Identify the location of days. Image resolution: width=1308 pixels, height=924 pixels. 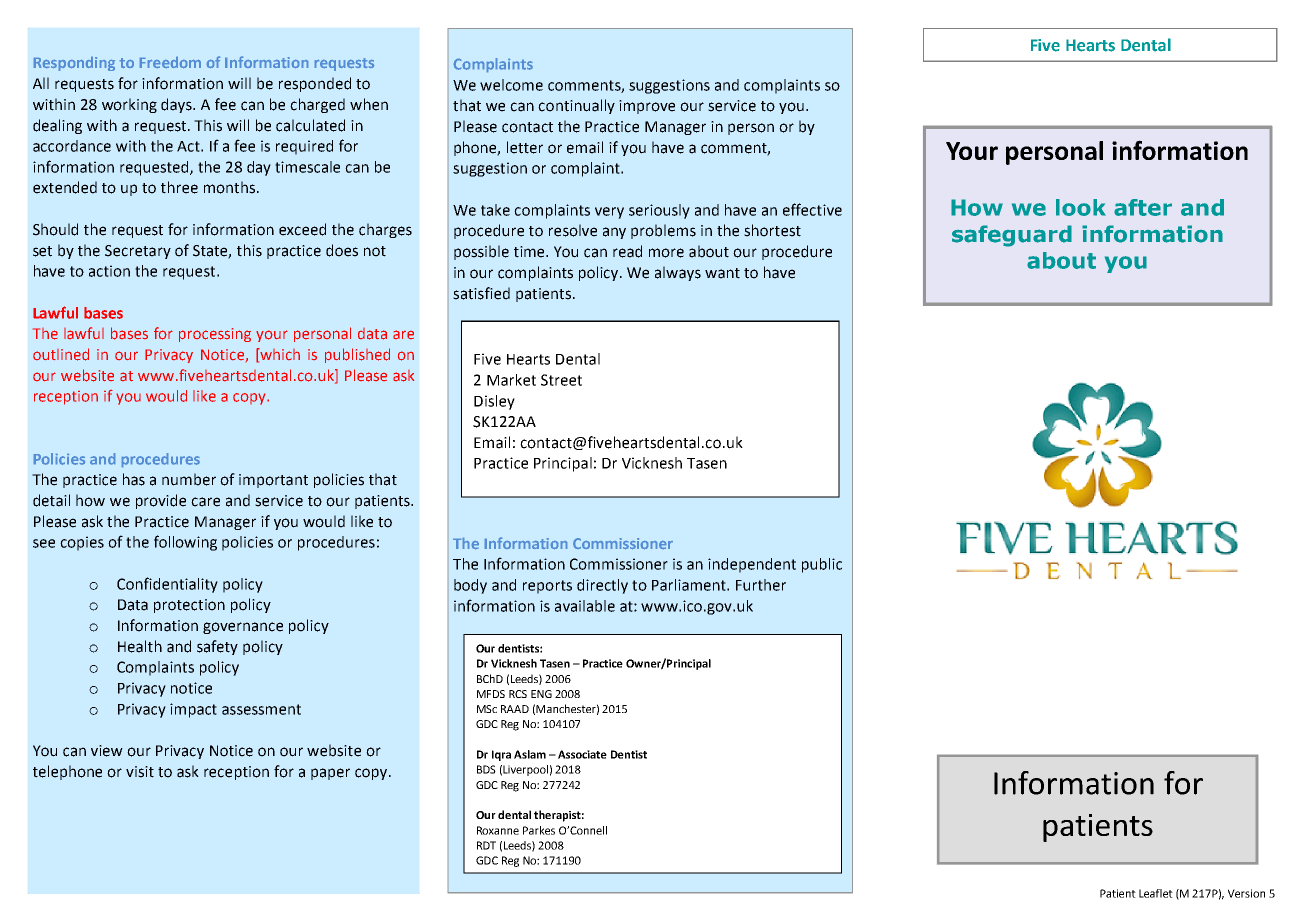
(178, 105).
